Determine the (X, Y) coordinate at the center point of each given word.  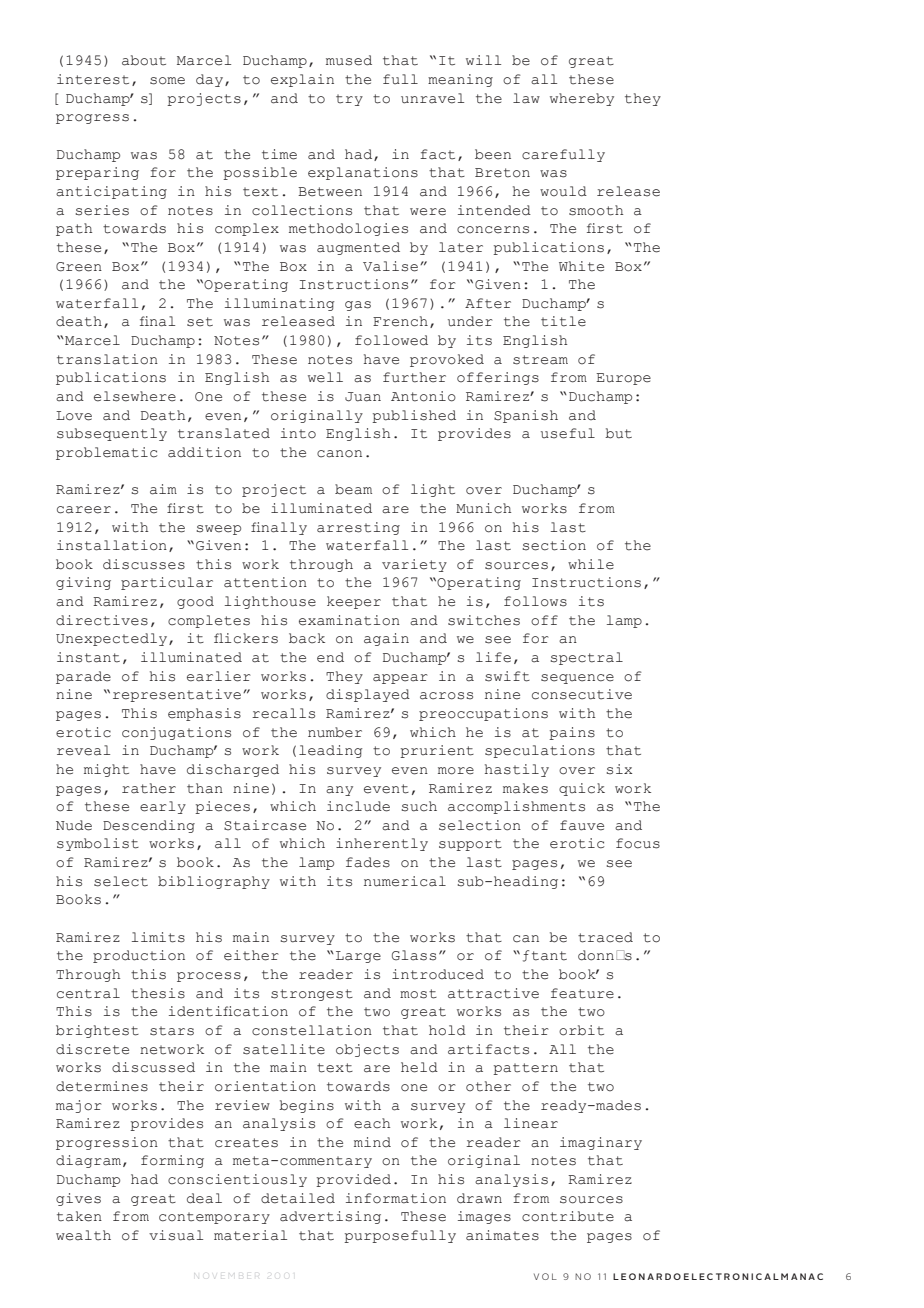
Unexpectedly (113, 639)
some (167, 81)
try (349, 100)
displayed (368, 695)
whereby (582, 99)
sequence (577, 679)
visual (176, 1235)
